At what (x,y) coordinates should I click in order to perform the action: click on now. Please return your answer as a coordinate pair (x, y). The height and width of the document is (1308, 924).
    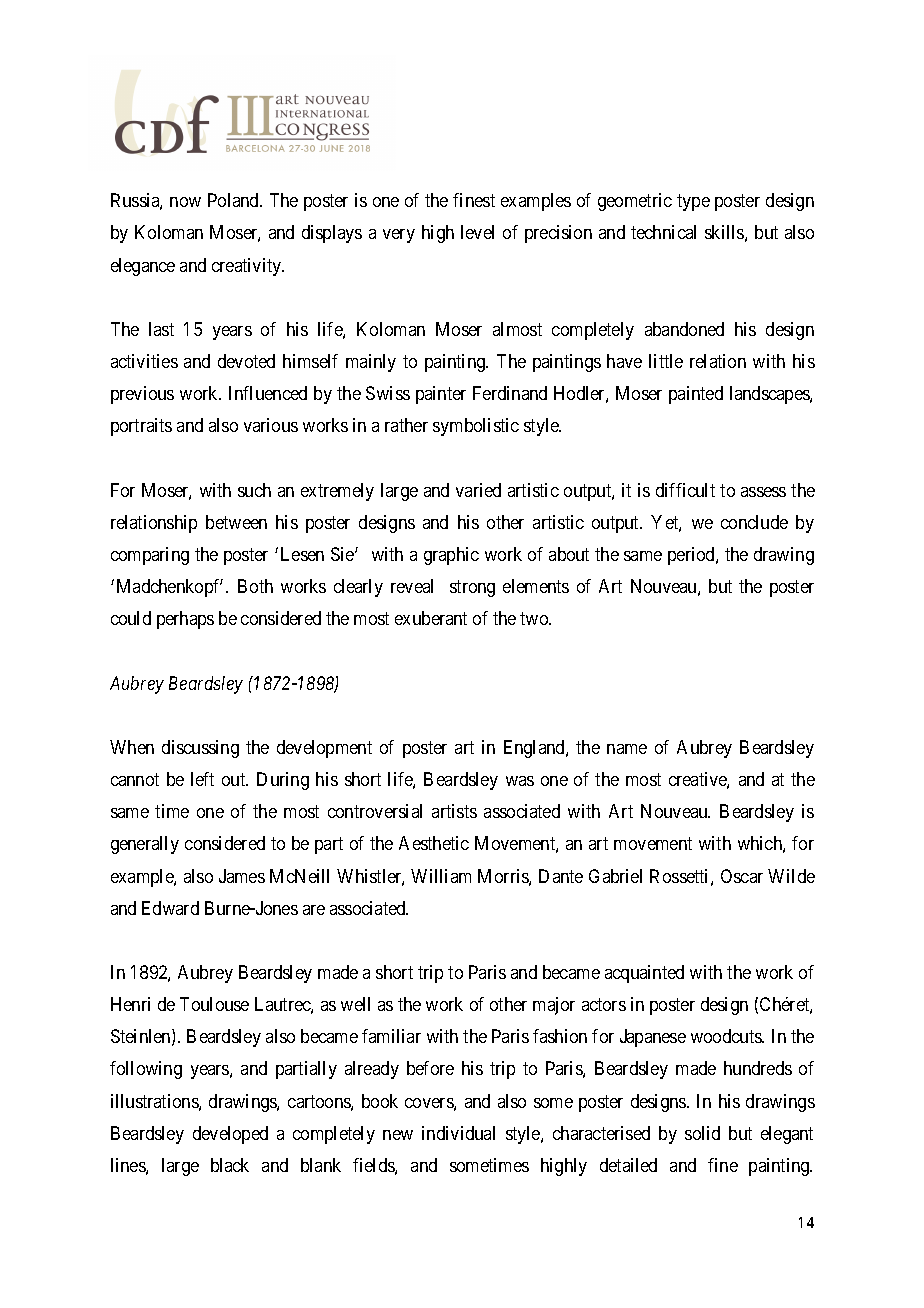
    Looking at the image, I should click on (185, 202).
